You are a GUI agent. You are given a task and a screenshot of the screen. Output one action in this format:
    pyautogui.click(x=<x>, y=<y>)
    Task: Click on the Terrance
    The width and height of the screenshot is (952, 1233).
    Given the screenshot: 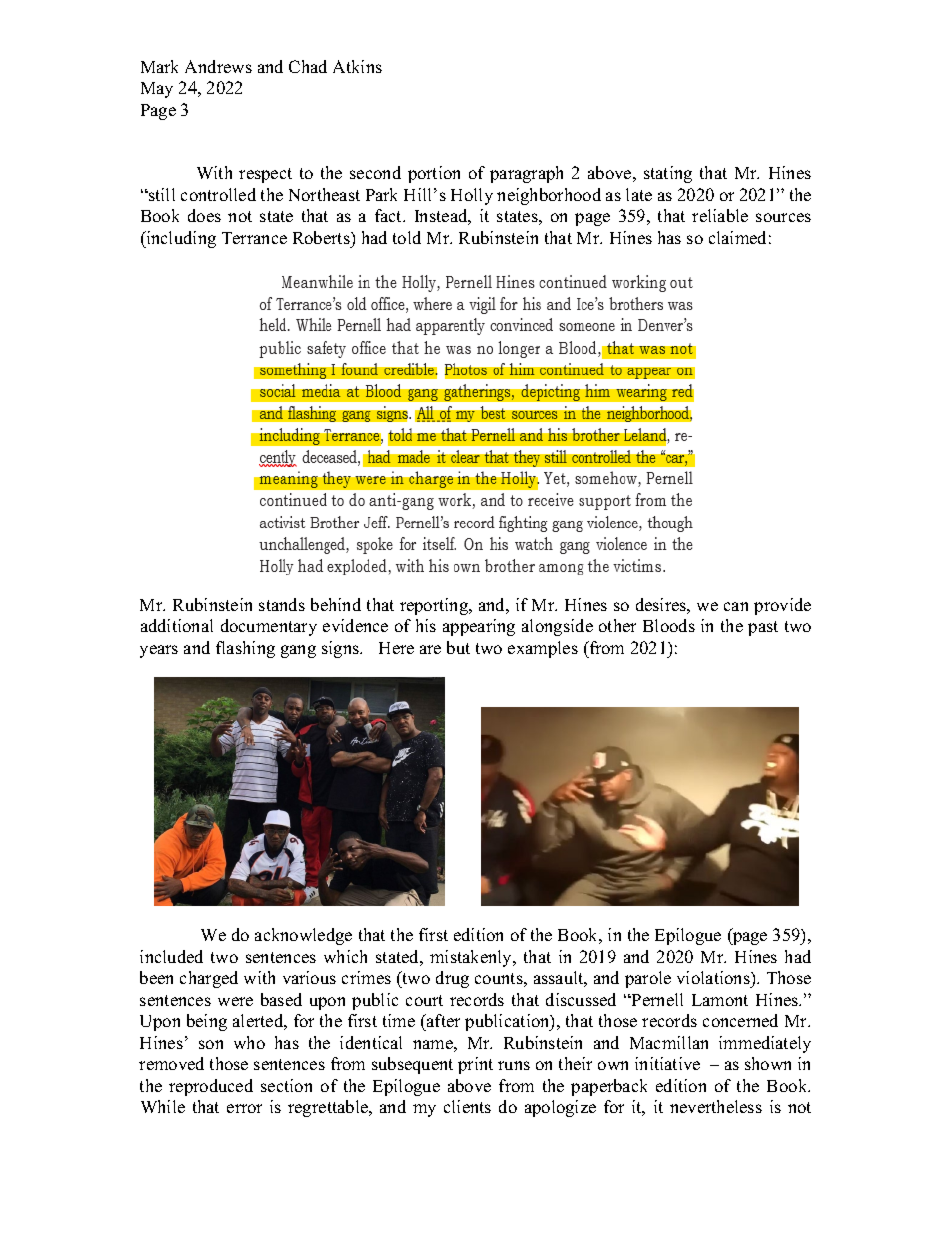 What is the action you would take?
    pyautogui.click(x=254, y=238)
